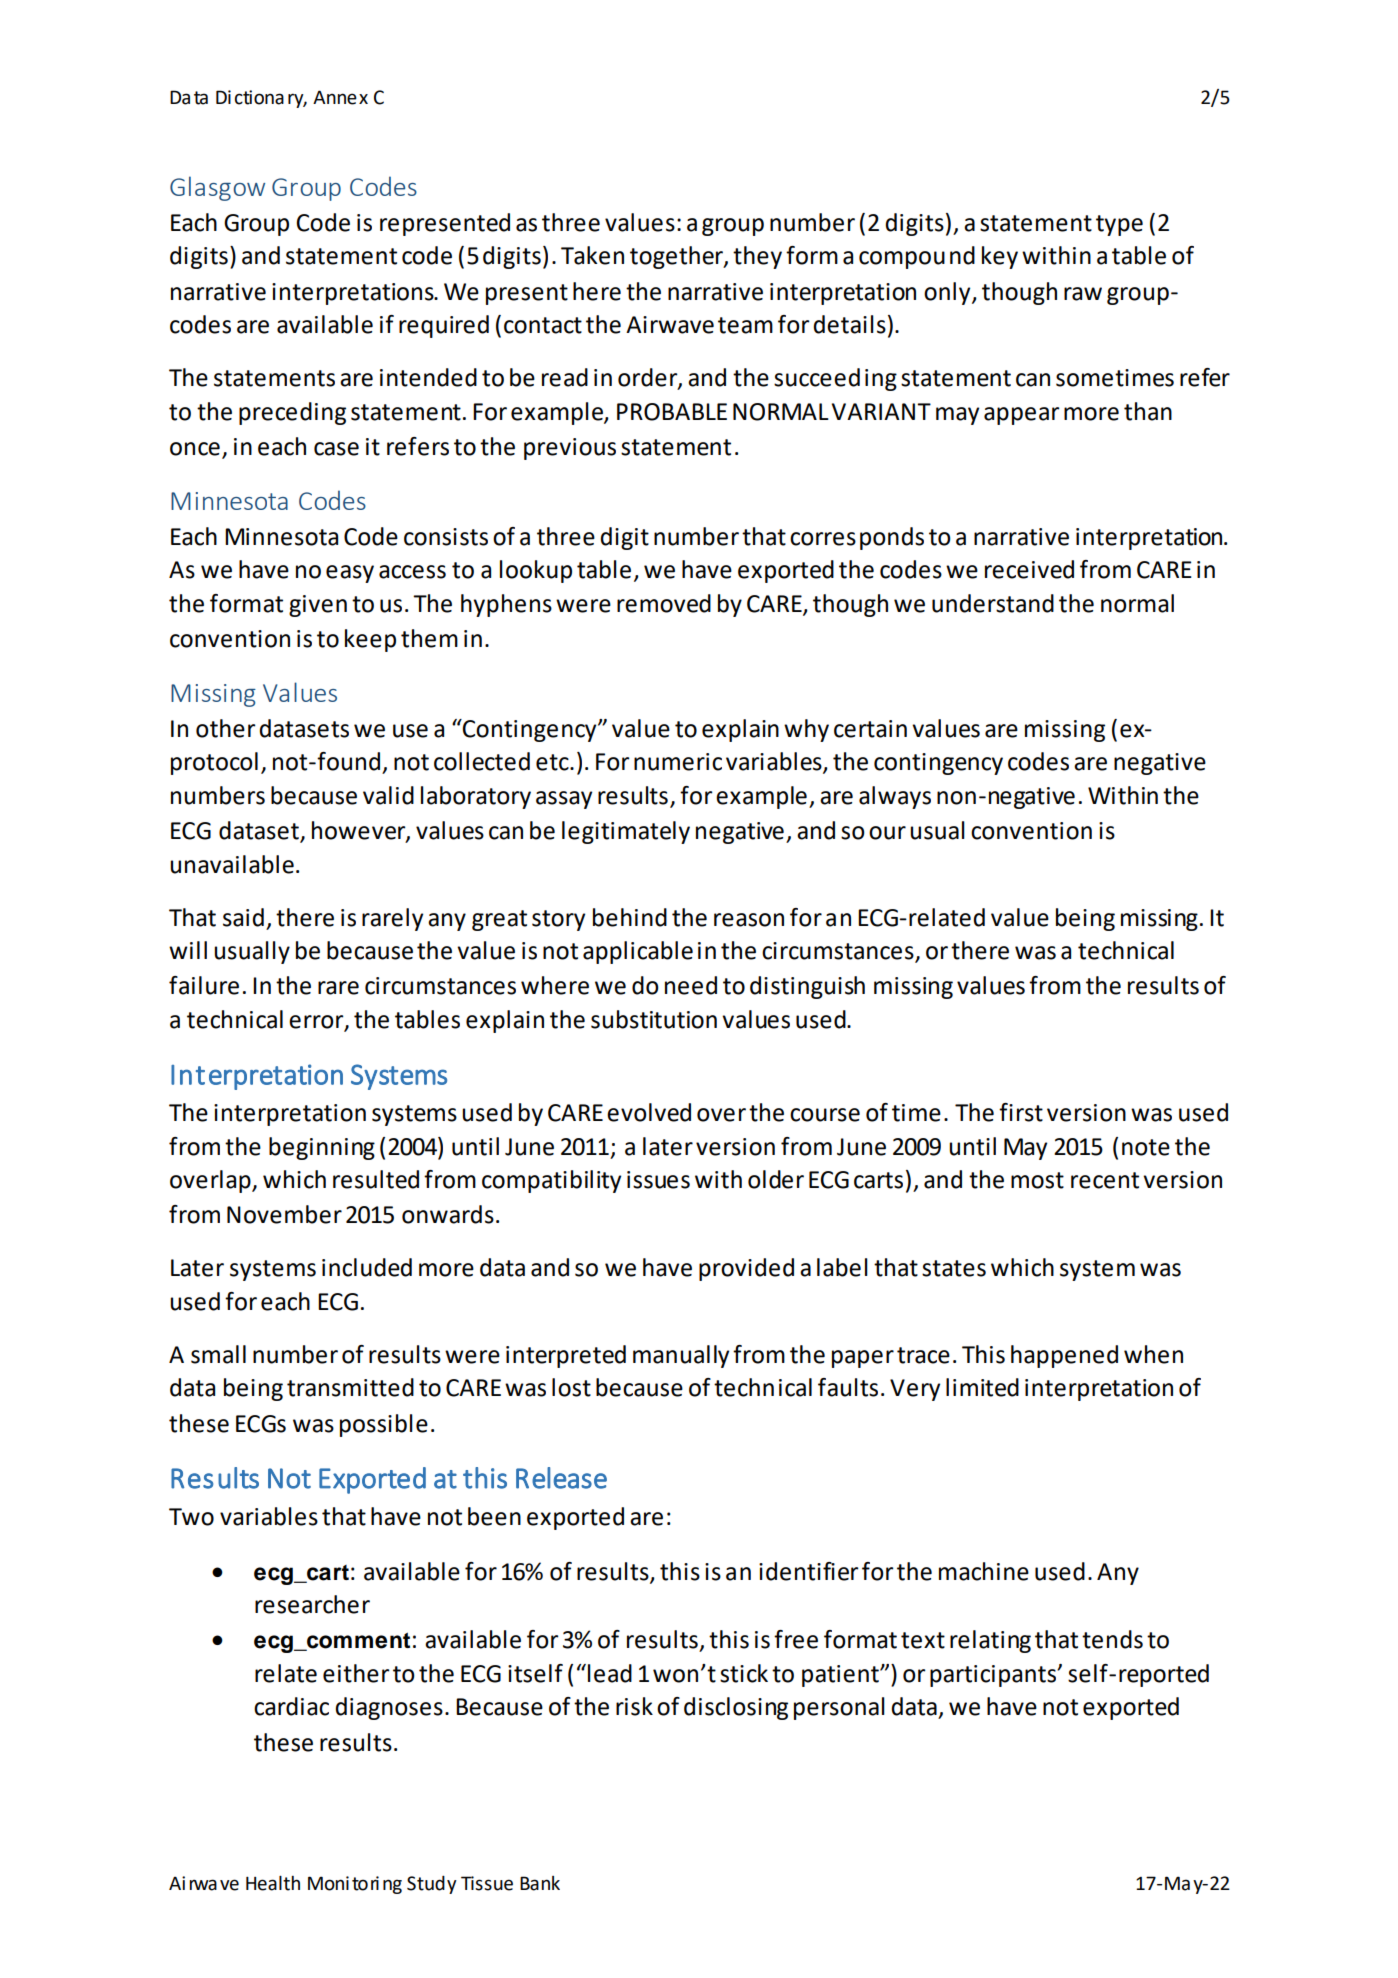 This screenshot has height=1978, width=1398. I want to click on participants, so click(994, 1676).
